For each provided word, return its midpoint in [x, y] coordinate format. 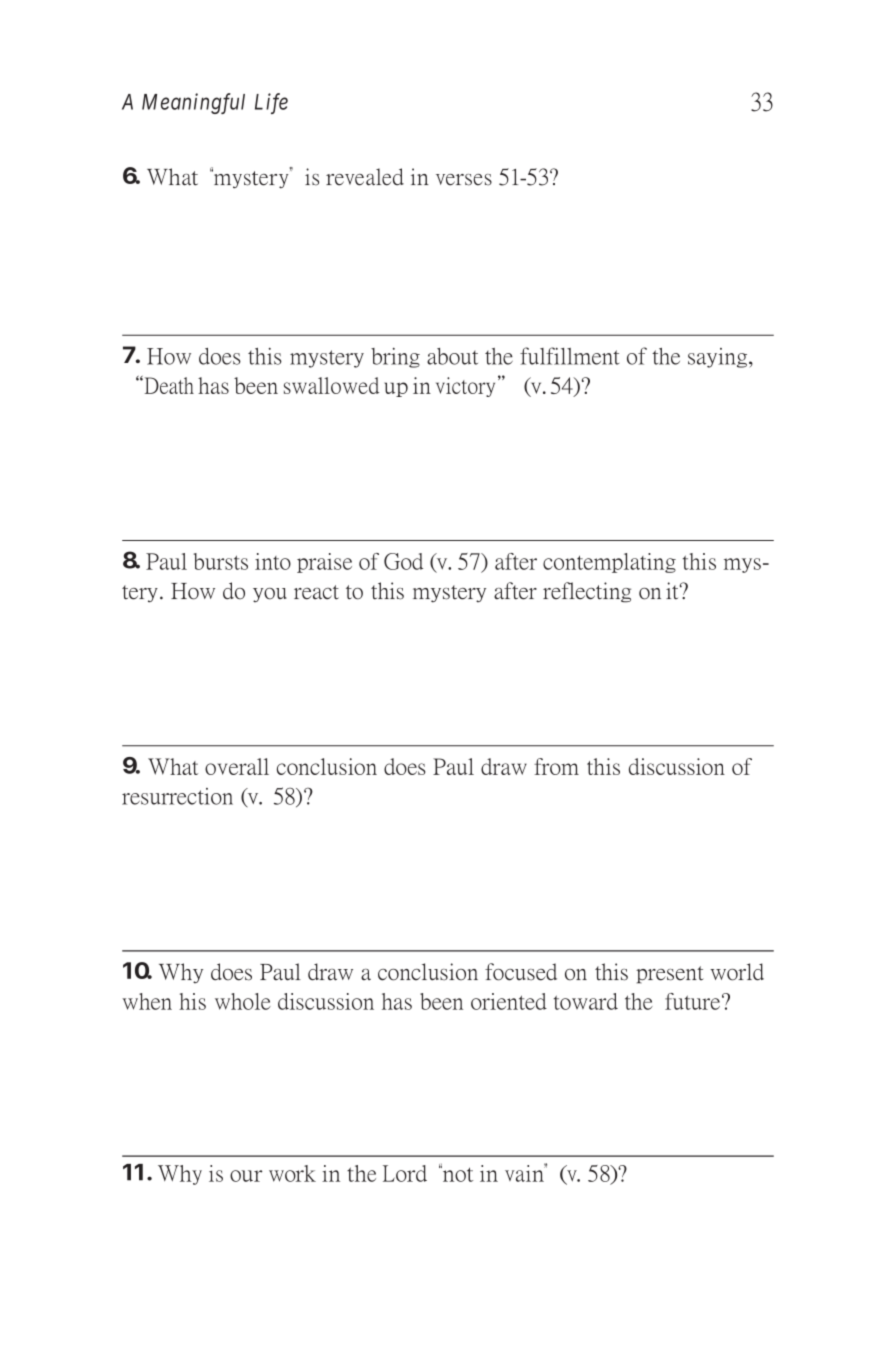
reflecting [587, 592]
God [403, 561]
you [270, 595]
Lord [405, 1173]
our [246, 1176]
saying [719, 358]
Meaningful [193, 103]
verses [464, 180]
